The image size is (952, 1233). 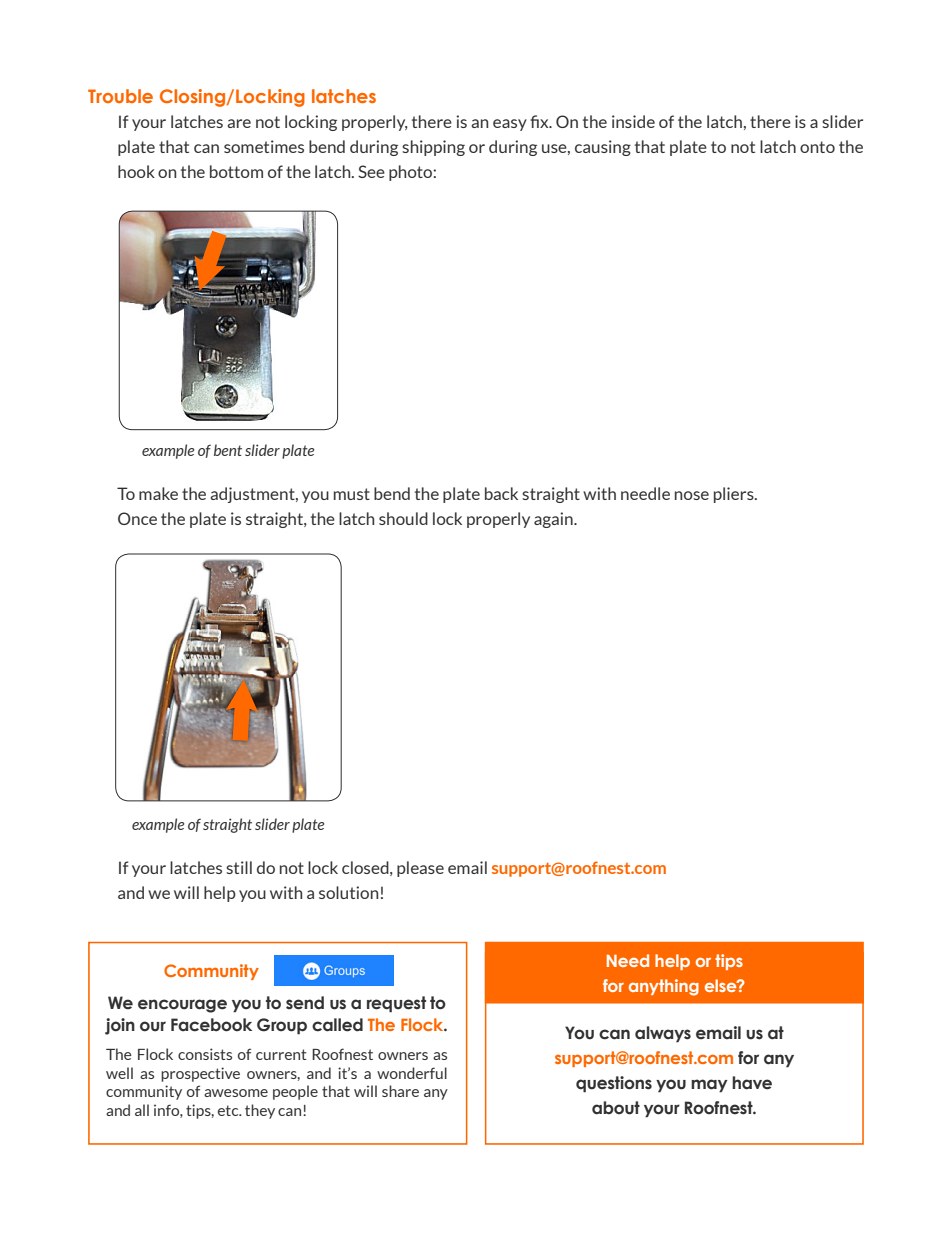 I want to click on please, so click(x=420, y=869).
